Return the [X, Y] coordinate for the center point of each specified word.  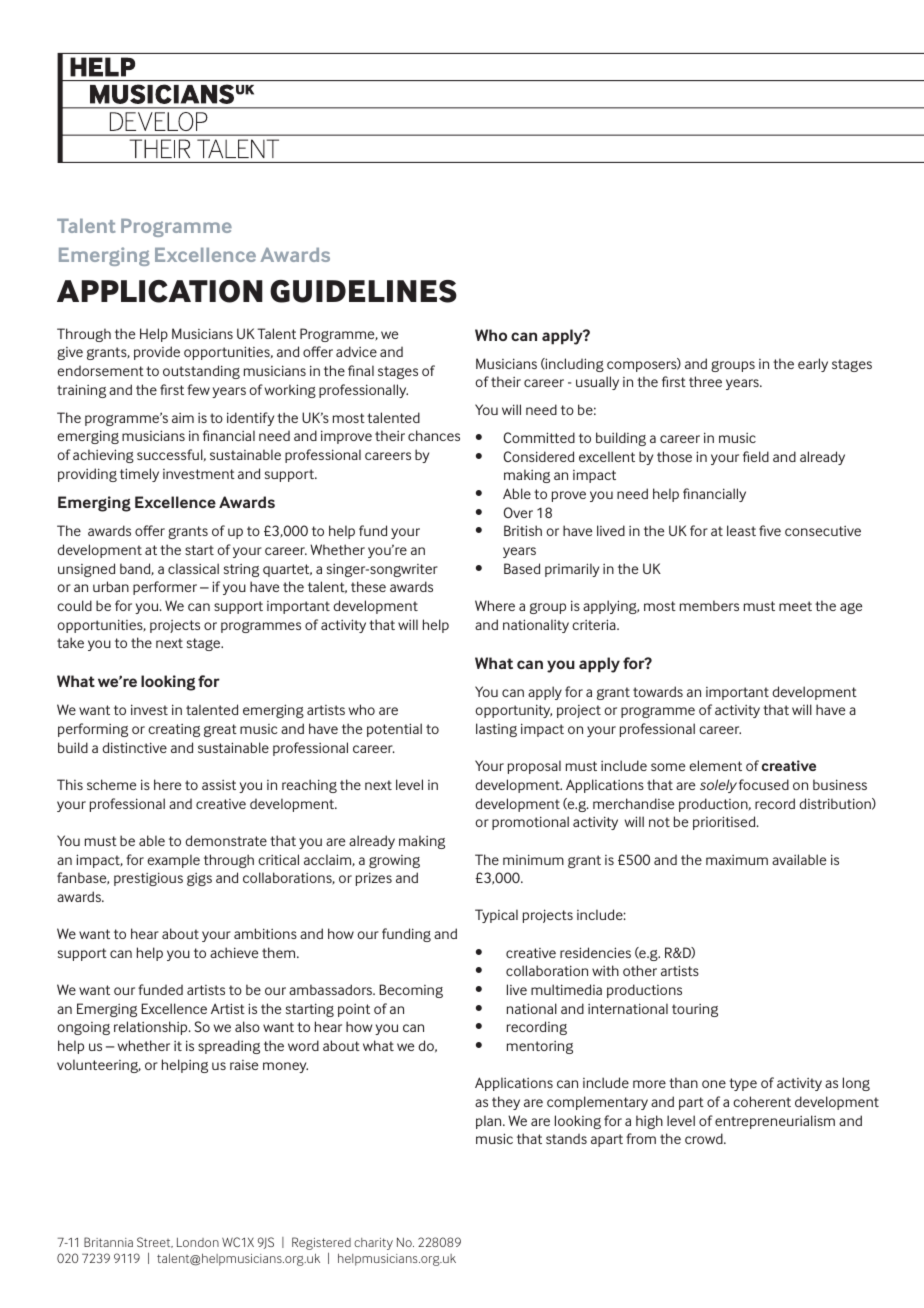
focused [764, 784]
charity [373, 1244]
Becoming [411, 991]
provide [157, 353]
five [770, 530]
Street [155, 1242]
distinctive [134, 747]
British [523, 530]
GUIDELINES [363, 291]
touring [695, 1010]
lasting [496, 730]
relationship [152, 1028]
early [813, 365]
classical [193, 568]
